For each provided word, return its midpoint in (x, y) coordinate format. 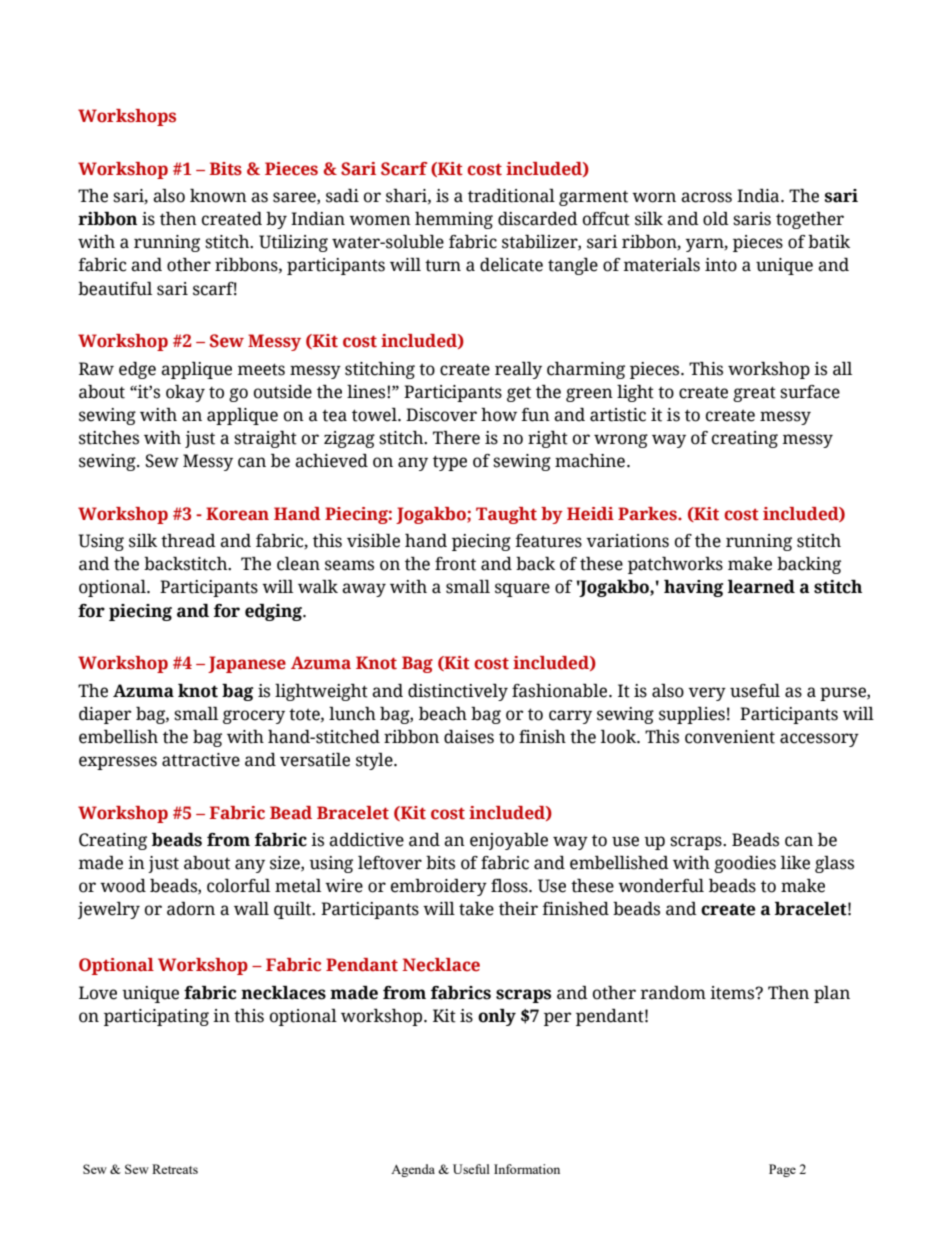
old (716, 219)
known (218, 196)
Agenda (413, 1170)
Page (782, 1170)
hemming (454, 220)
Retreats (175, 1169)
